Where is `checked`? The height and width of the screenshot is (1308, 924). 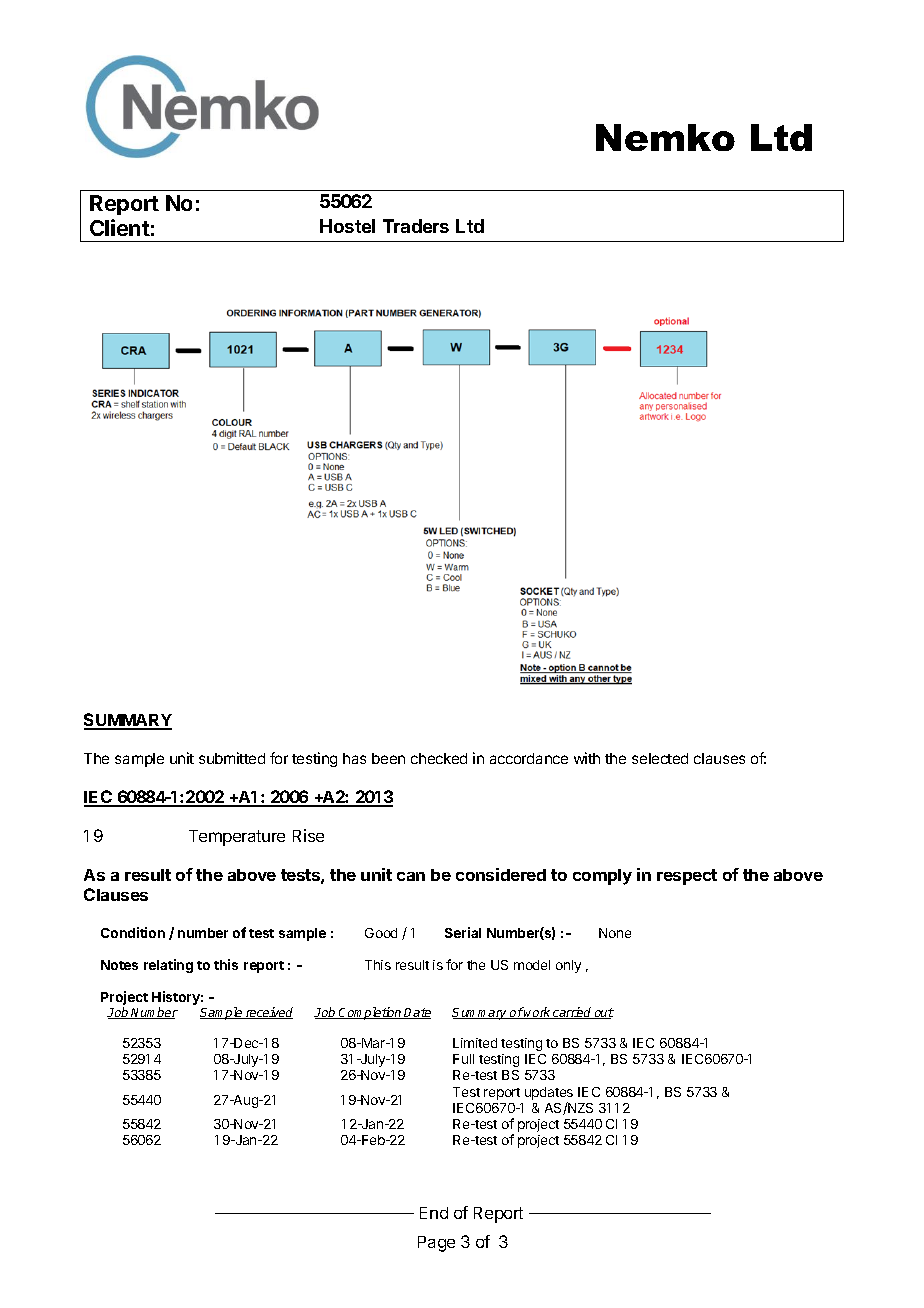 checked is located at coordinates (439, 758).
